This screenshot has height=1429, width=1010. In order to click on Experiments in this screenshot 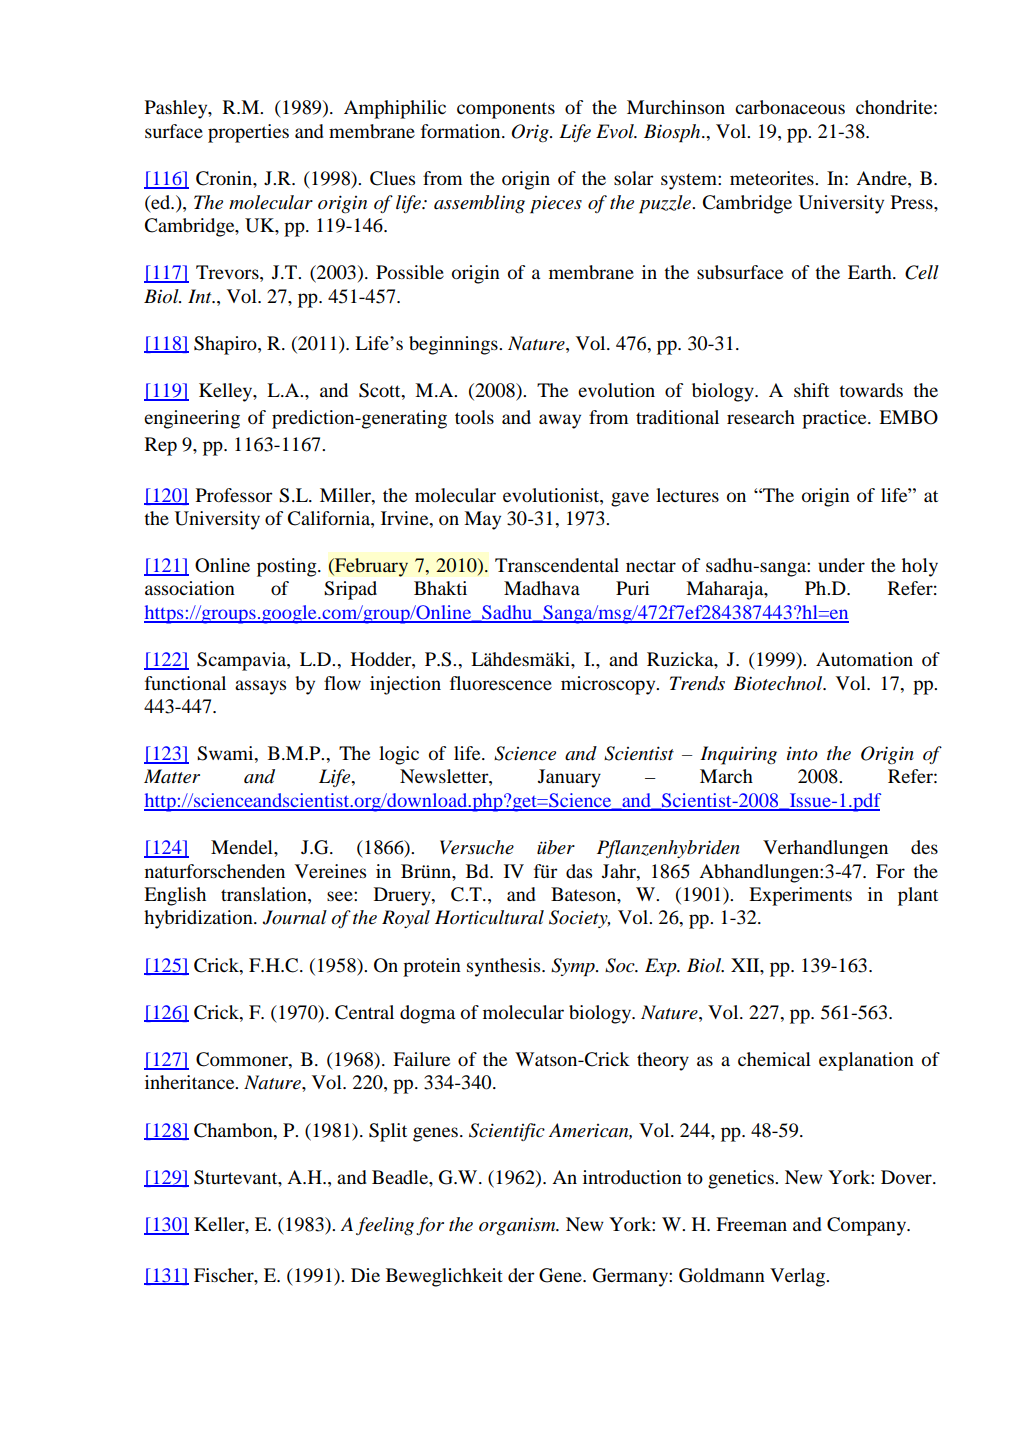, I will do `click(800, 896)`.
